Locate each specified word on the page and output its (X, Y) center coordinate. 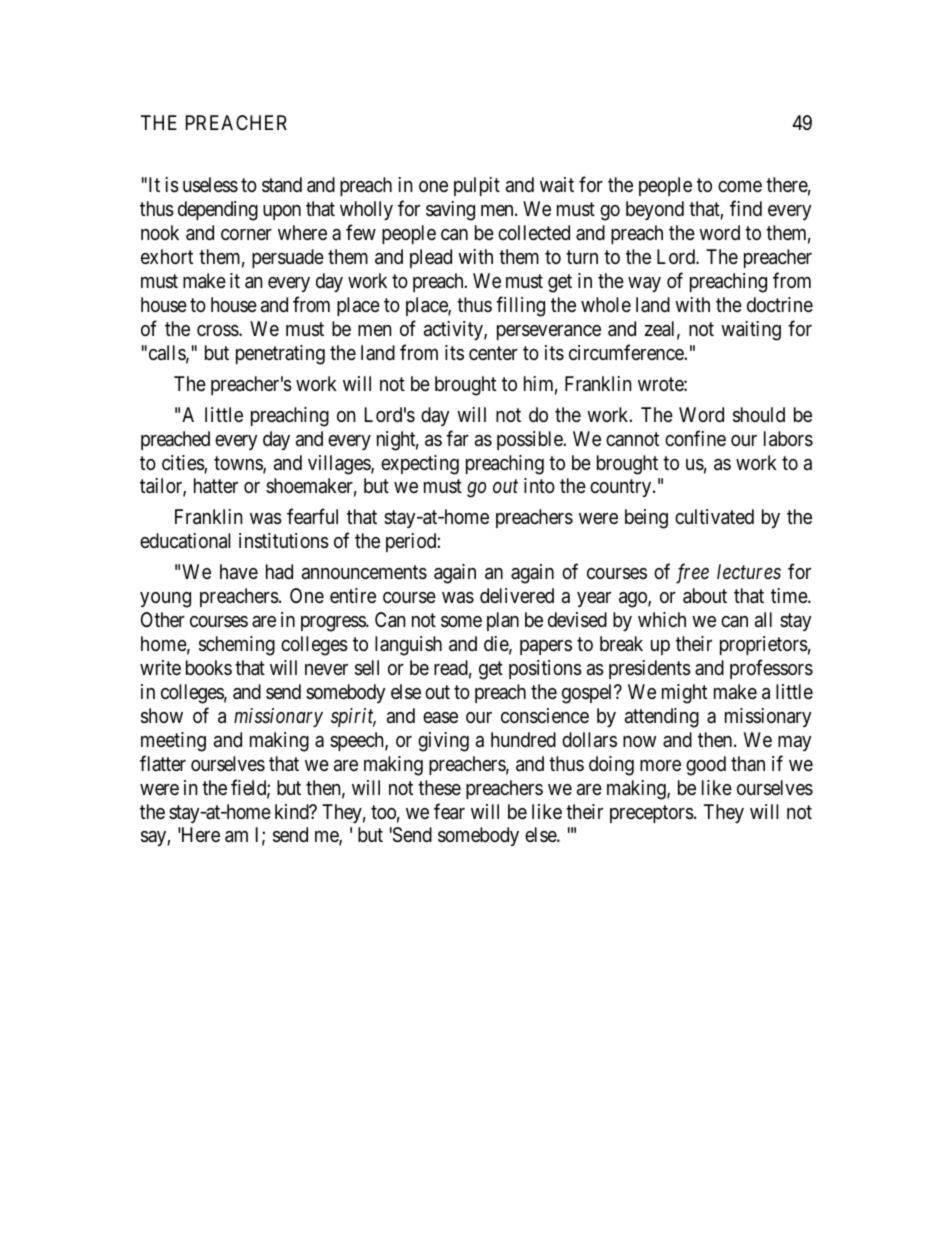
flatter (163, 763)
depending (218, 211)
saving (450, 211)
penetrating (280, 355)
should (759, 415)
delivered (517, 595)
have (239, 572)
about (705, 596)
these (439, 787)
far (457, 438)
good (706, 766)
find (746, 208)
